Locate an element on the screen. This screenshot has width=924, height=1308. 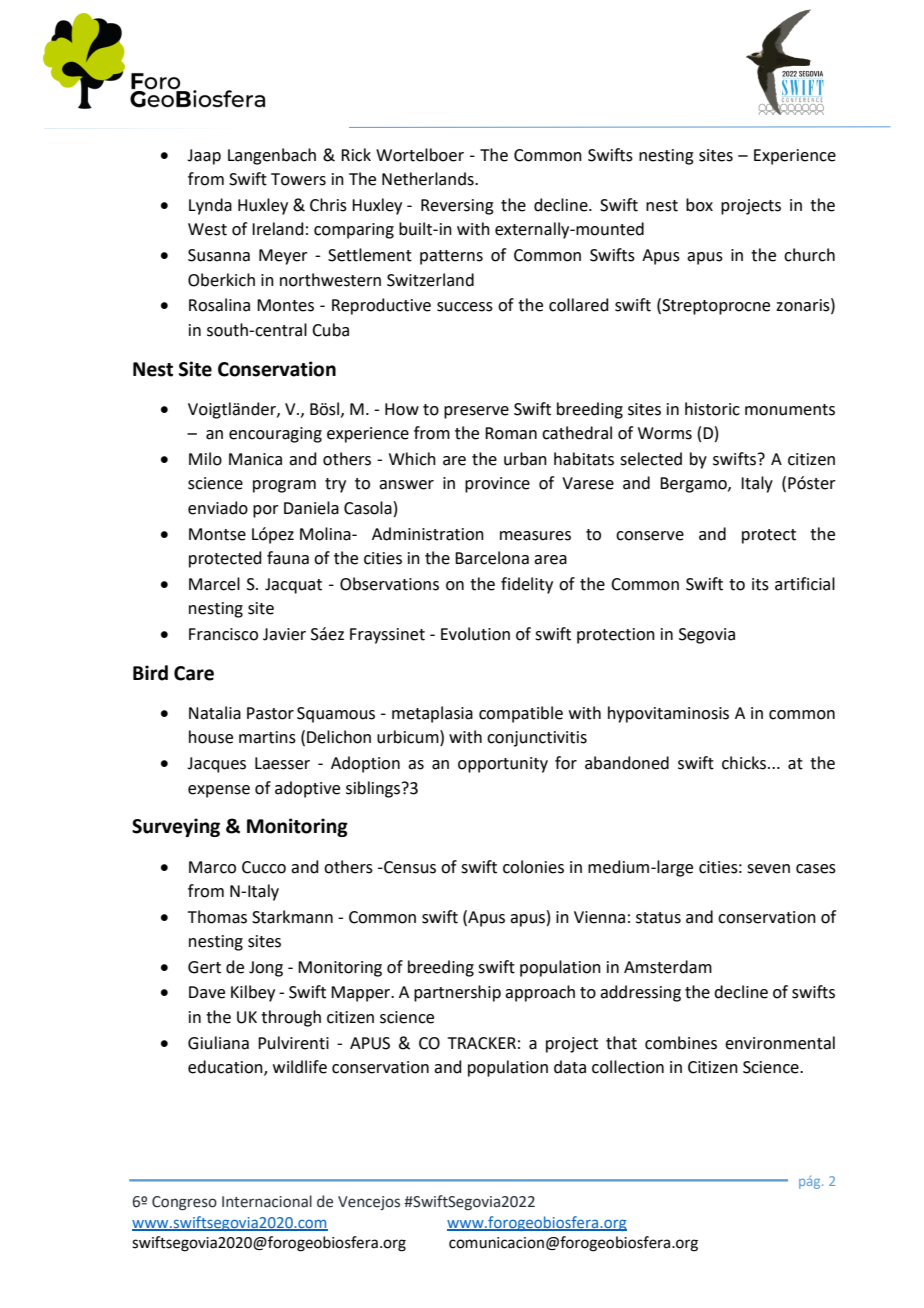
preserve is located at coordinates (476, 412).
